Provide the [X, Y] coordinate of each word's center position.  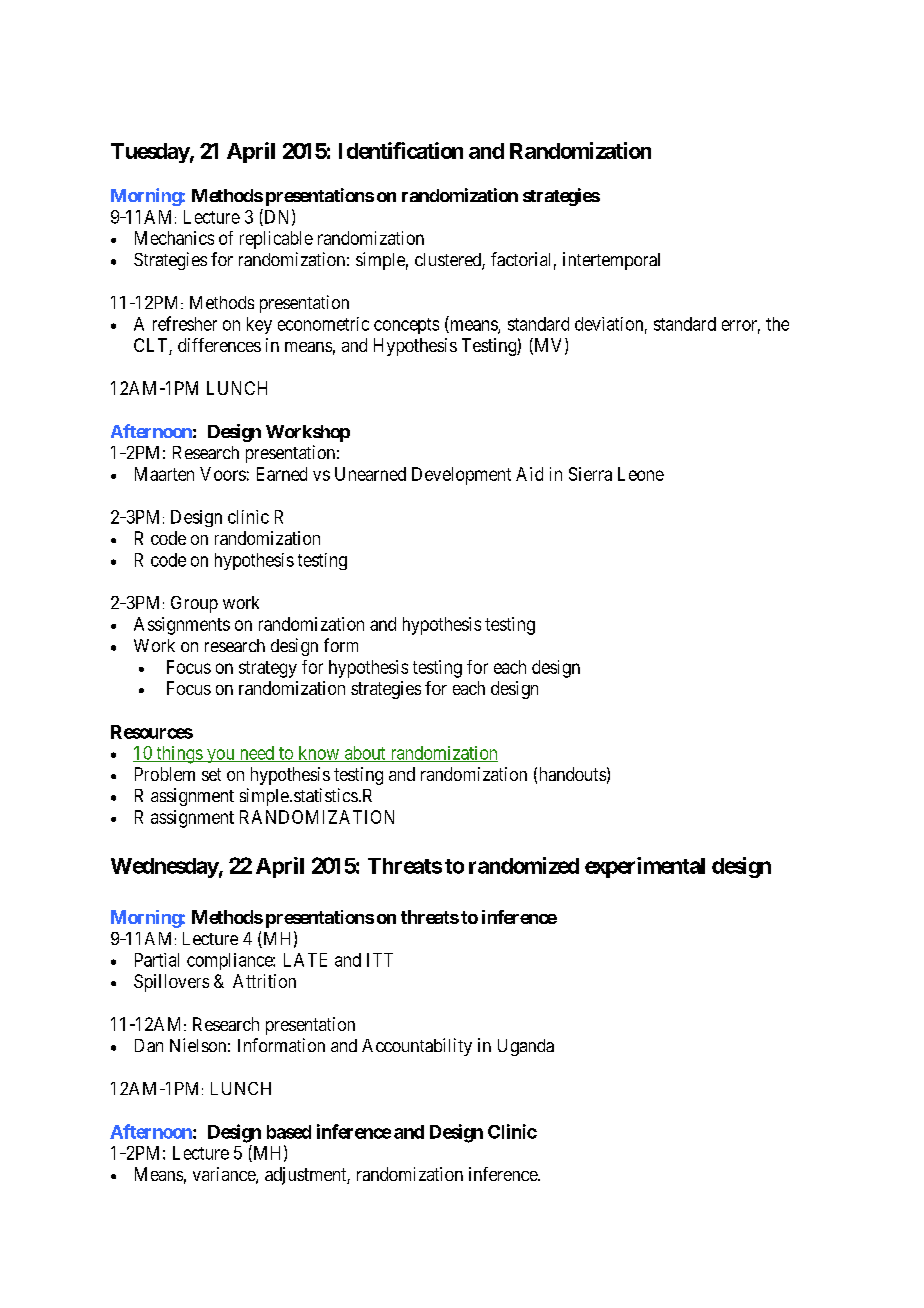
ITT [380, 960]
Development [461, 476]
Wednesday [165, 868]
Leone [641, 474]
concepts [406, 326]
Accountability [417, 1047]
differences [219, 345]
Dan [149, 1045]
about [365, 754]
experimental [645, 867]
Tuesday [150, 153]
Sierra [590, 474]
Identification [401, 150]
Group [194, 604]
